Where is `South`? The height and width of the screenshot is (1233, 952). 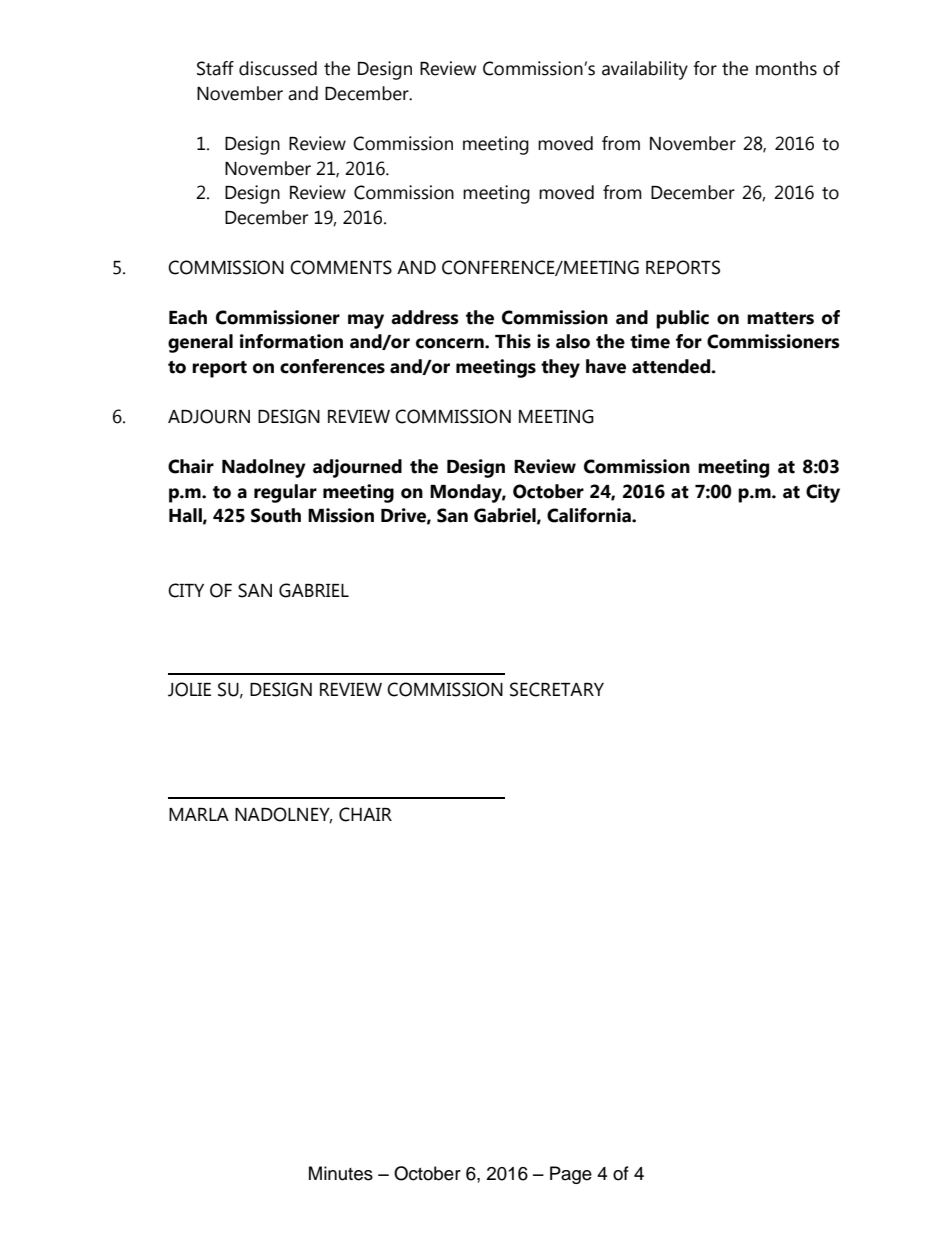 South is located at coordinates (276, 515).
